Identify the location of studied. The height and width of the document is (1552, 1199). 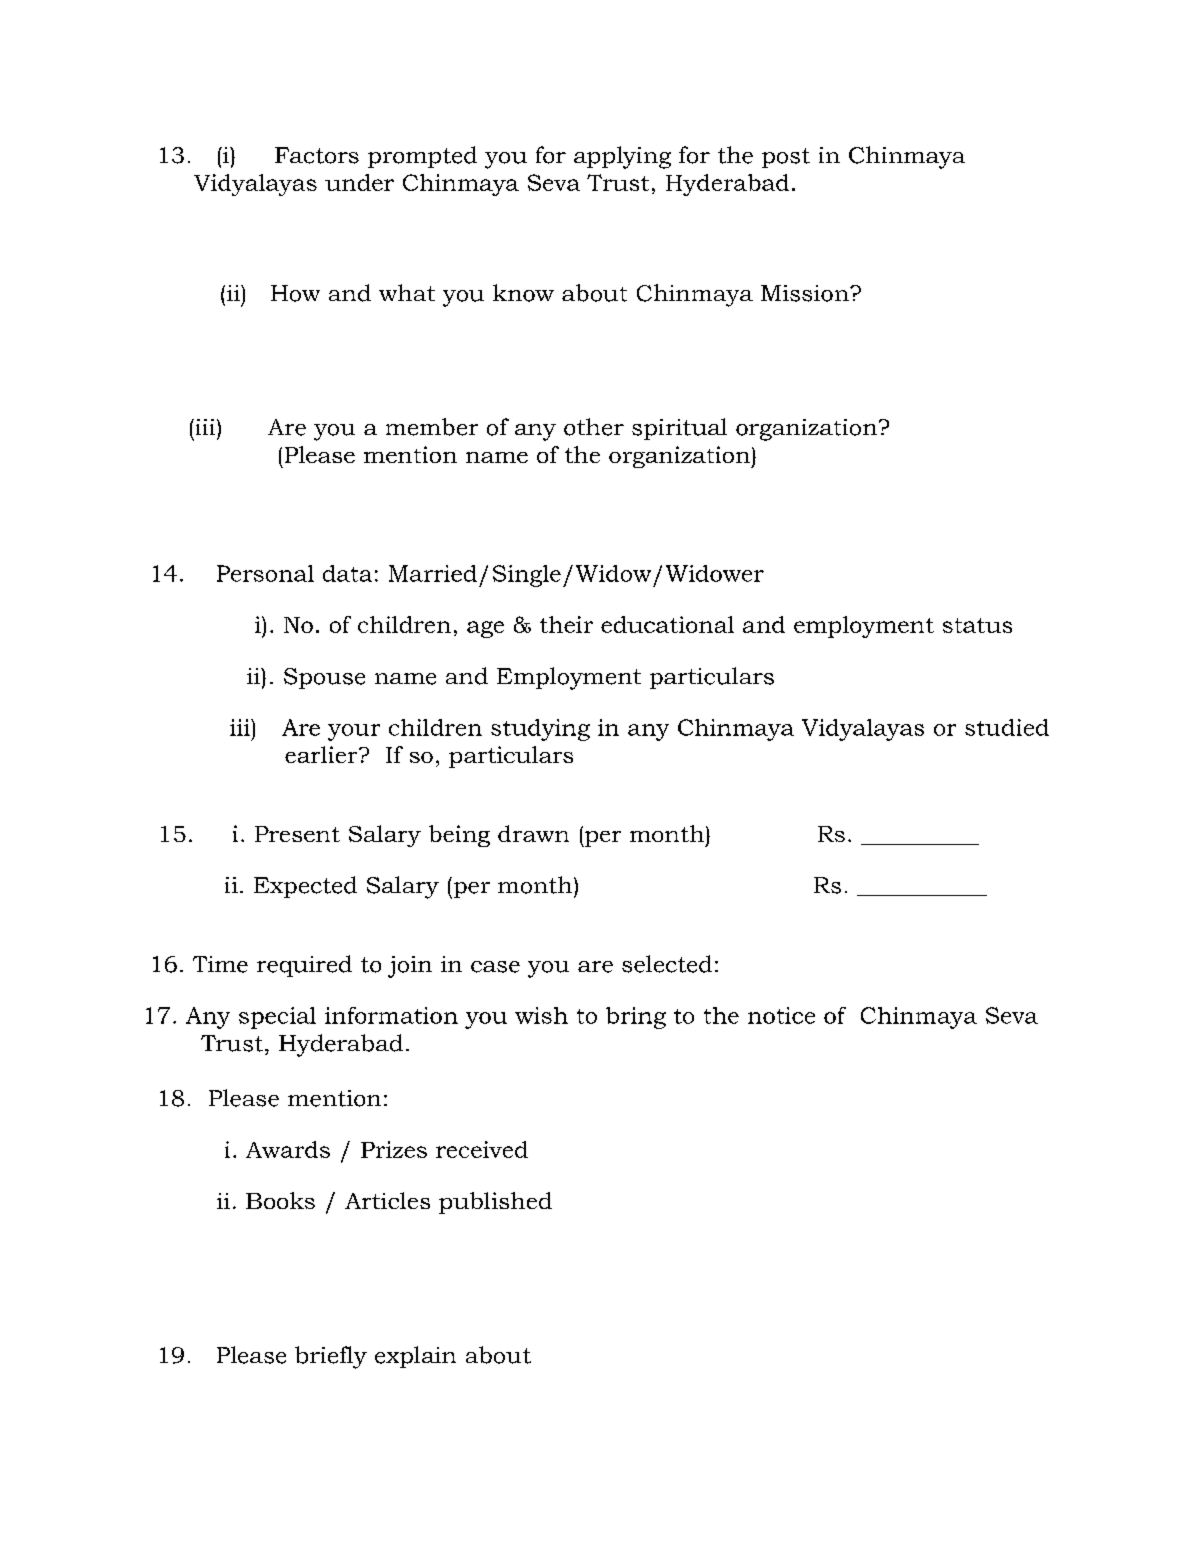
(1007, 727).
